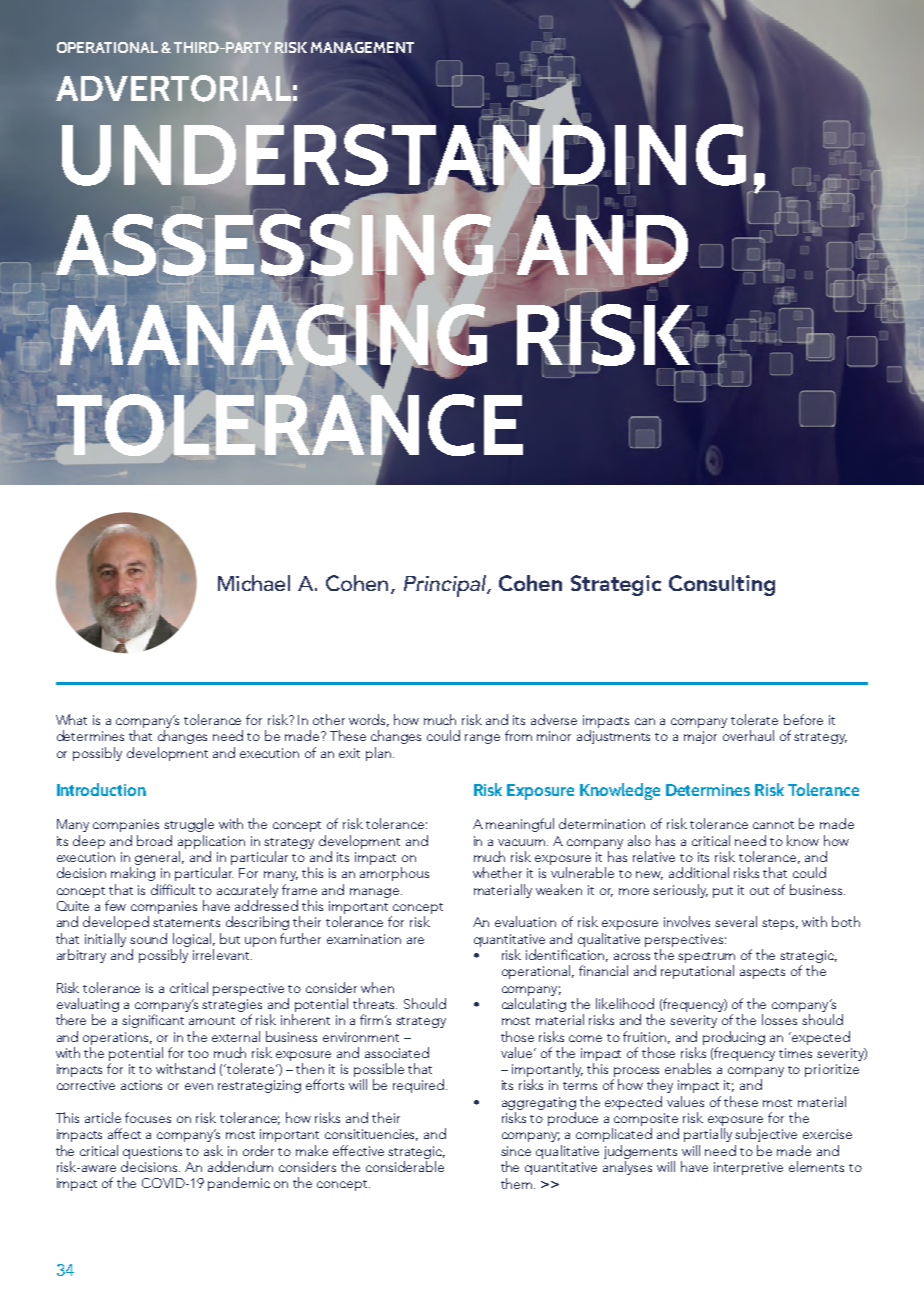 Image resolution: width=924 pixels, height=1308 pixels. What do you see at coordinates (254, 583) in the image?
I see `Michael` at bounding box center [254, 583].
